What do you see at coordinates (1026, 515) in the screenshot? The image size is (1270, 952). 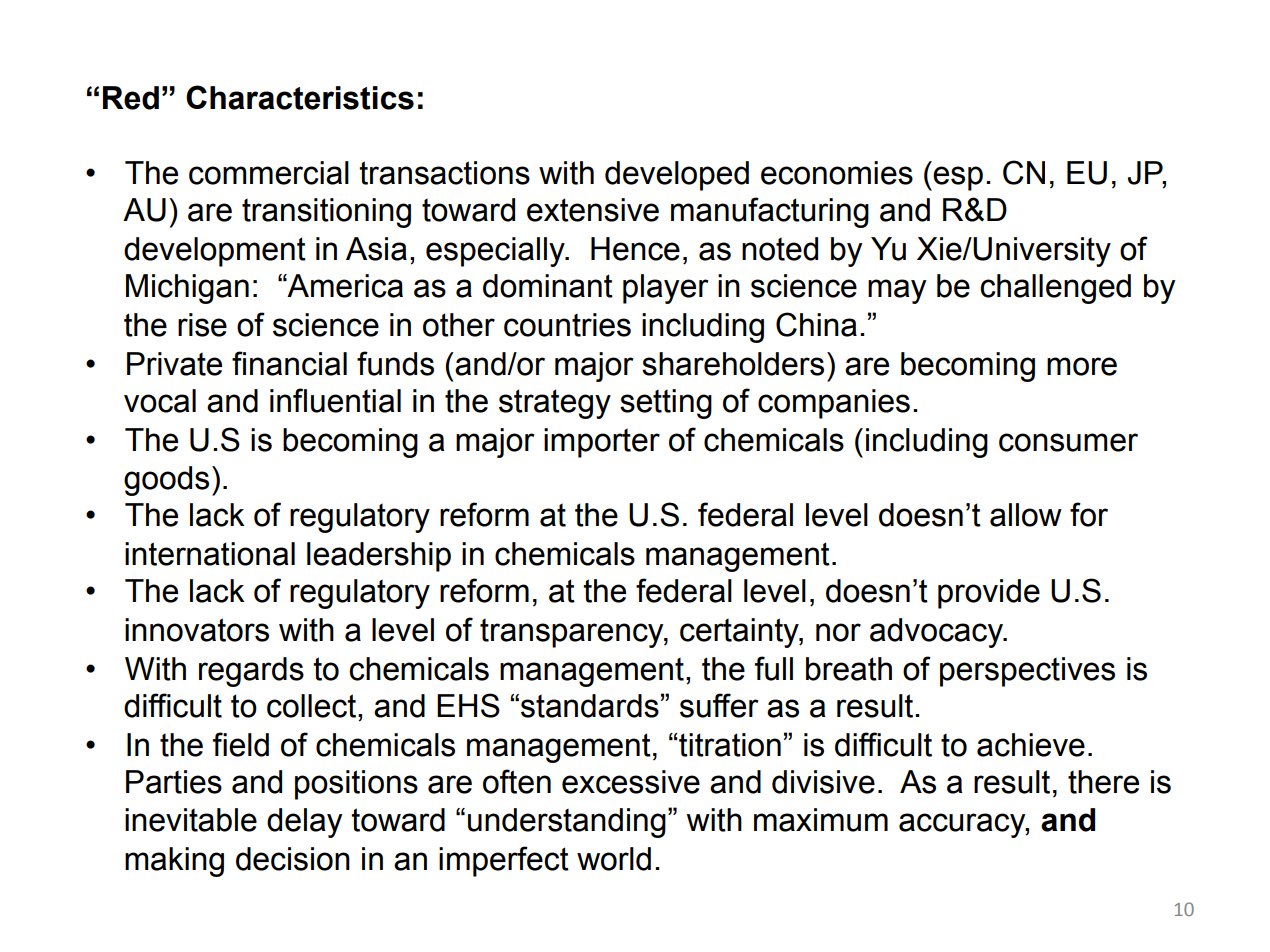 I see `allow` at bounding box center [1026, 515].
